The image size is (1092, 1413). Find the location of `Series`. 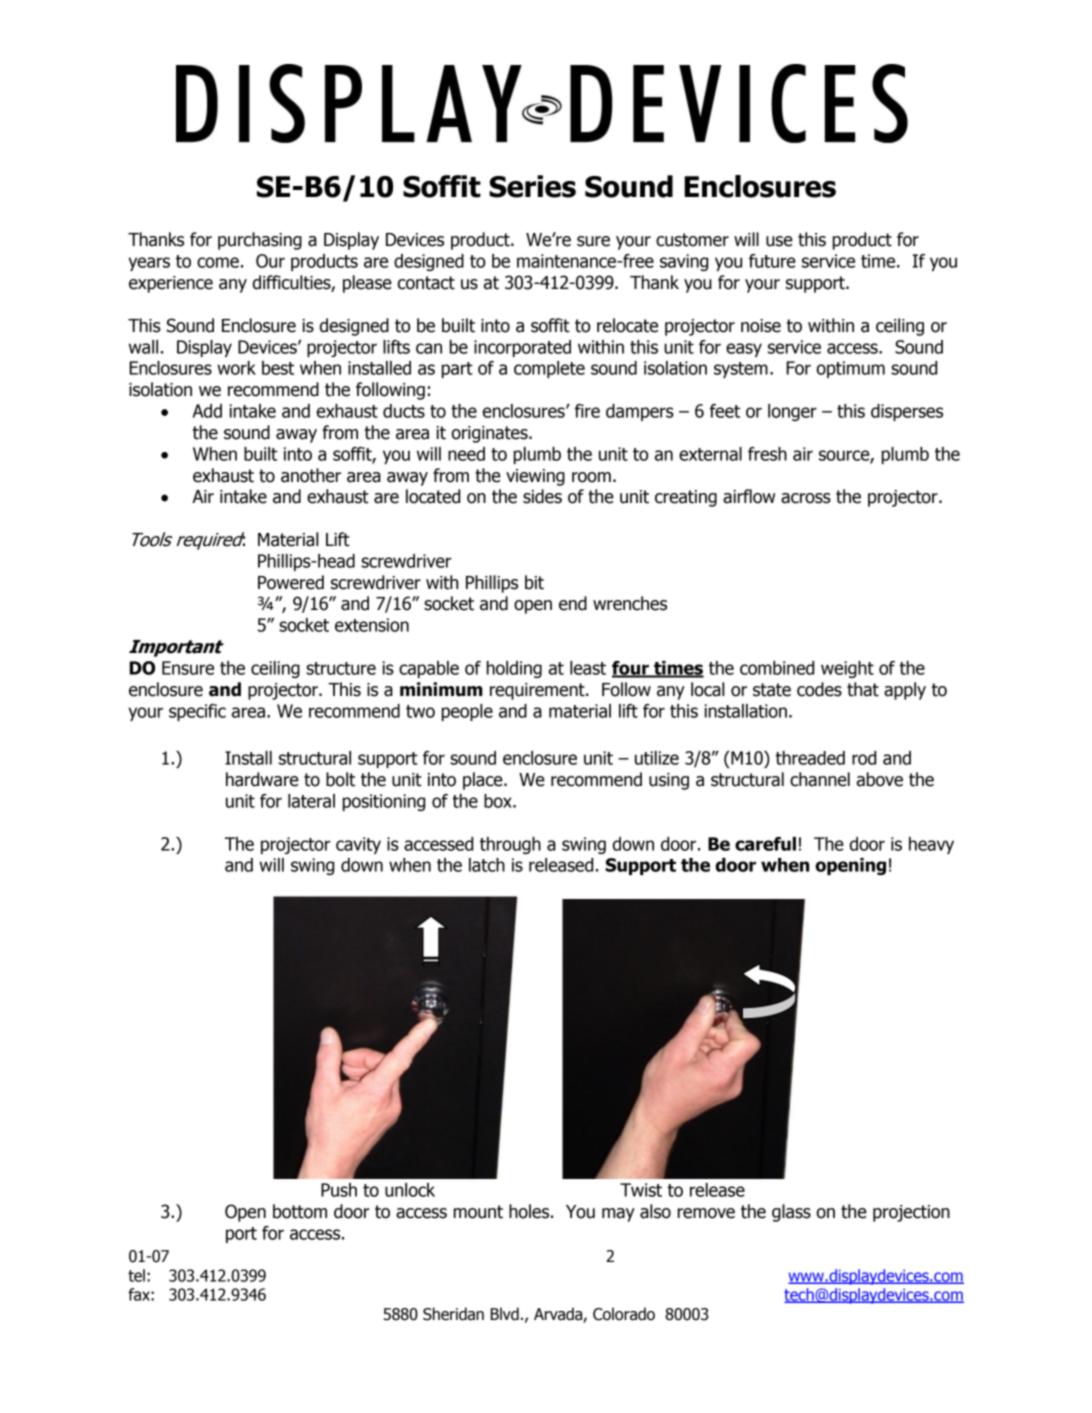

Series is located at coordinates (532, 186).
